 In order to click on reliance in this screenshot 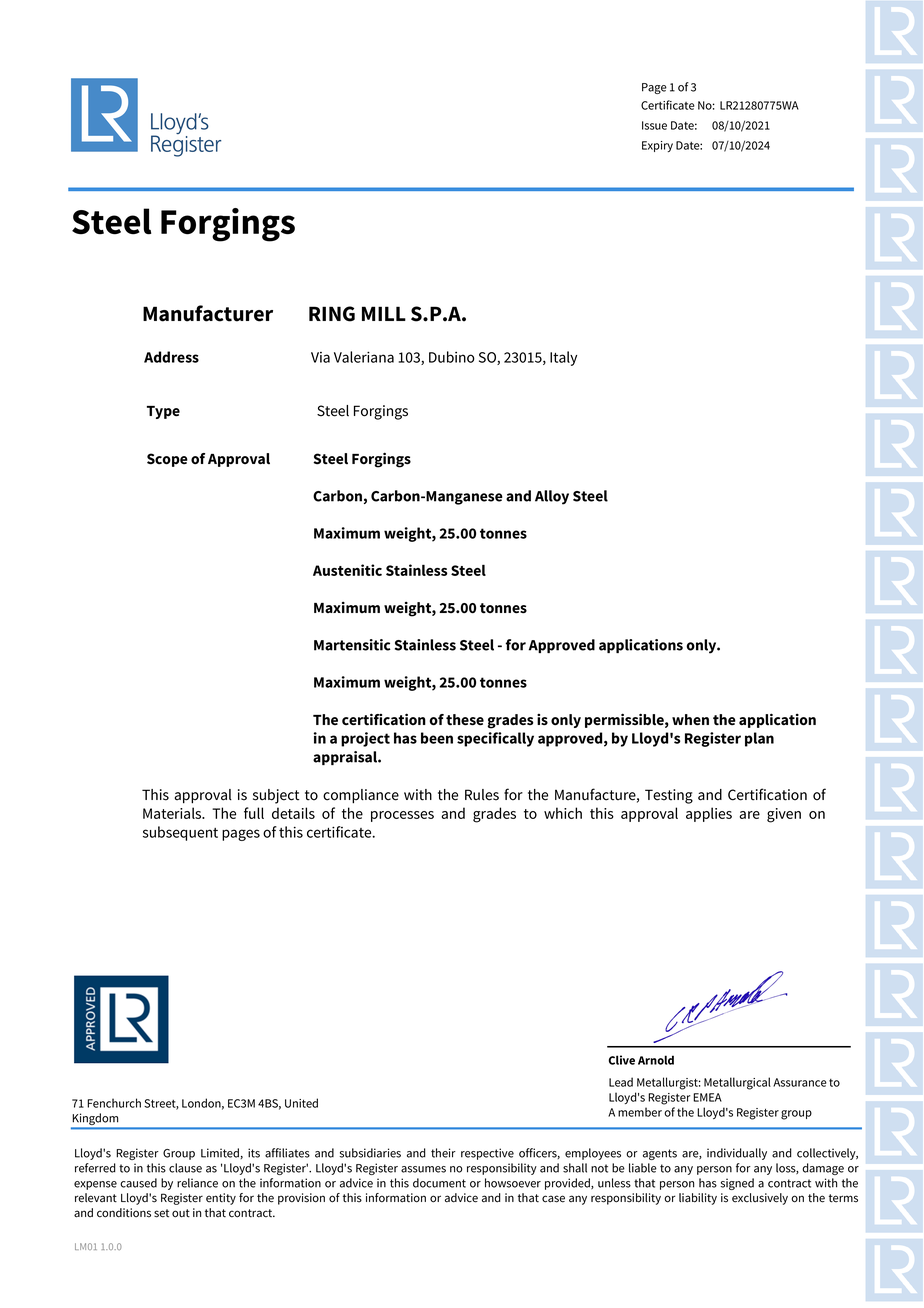, I will do `click(197, 1183)`.
